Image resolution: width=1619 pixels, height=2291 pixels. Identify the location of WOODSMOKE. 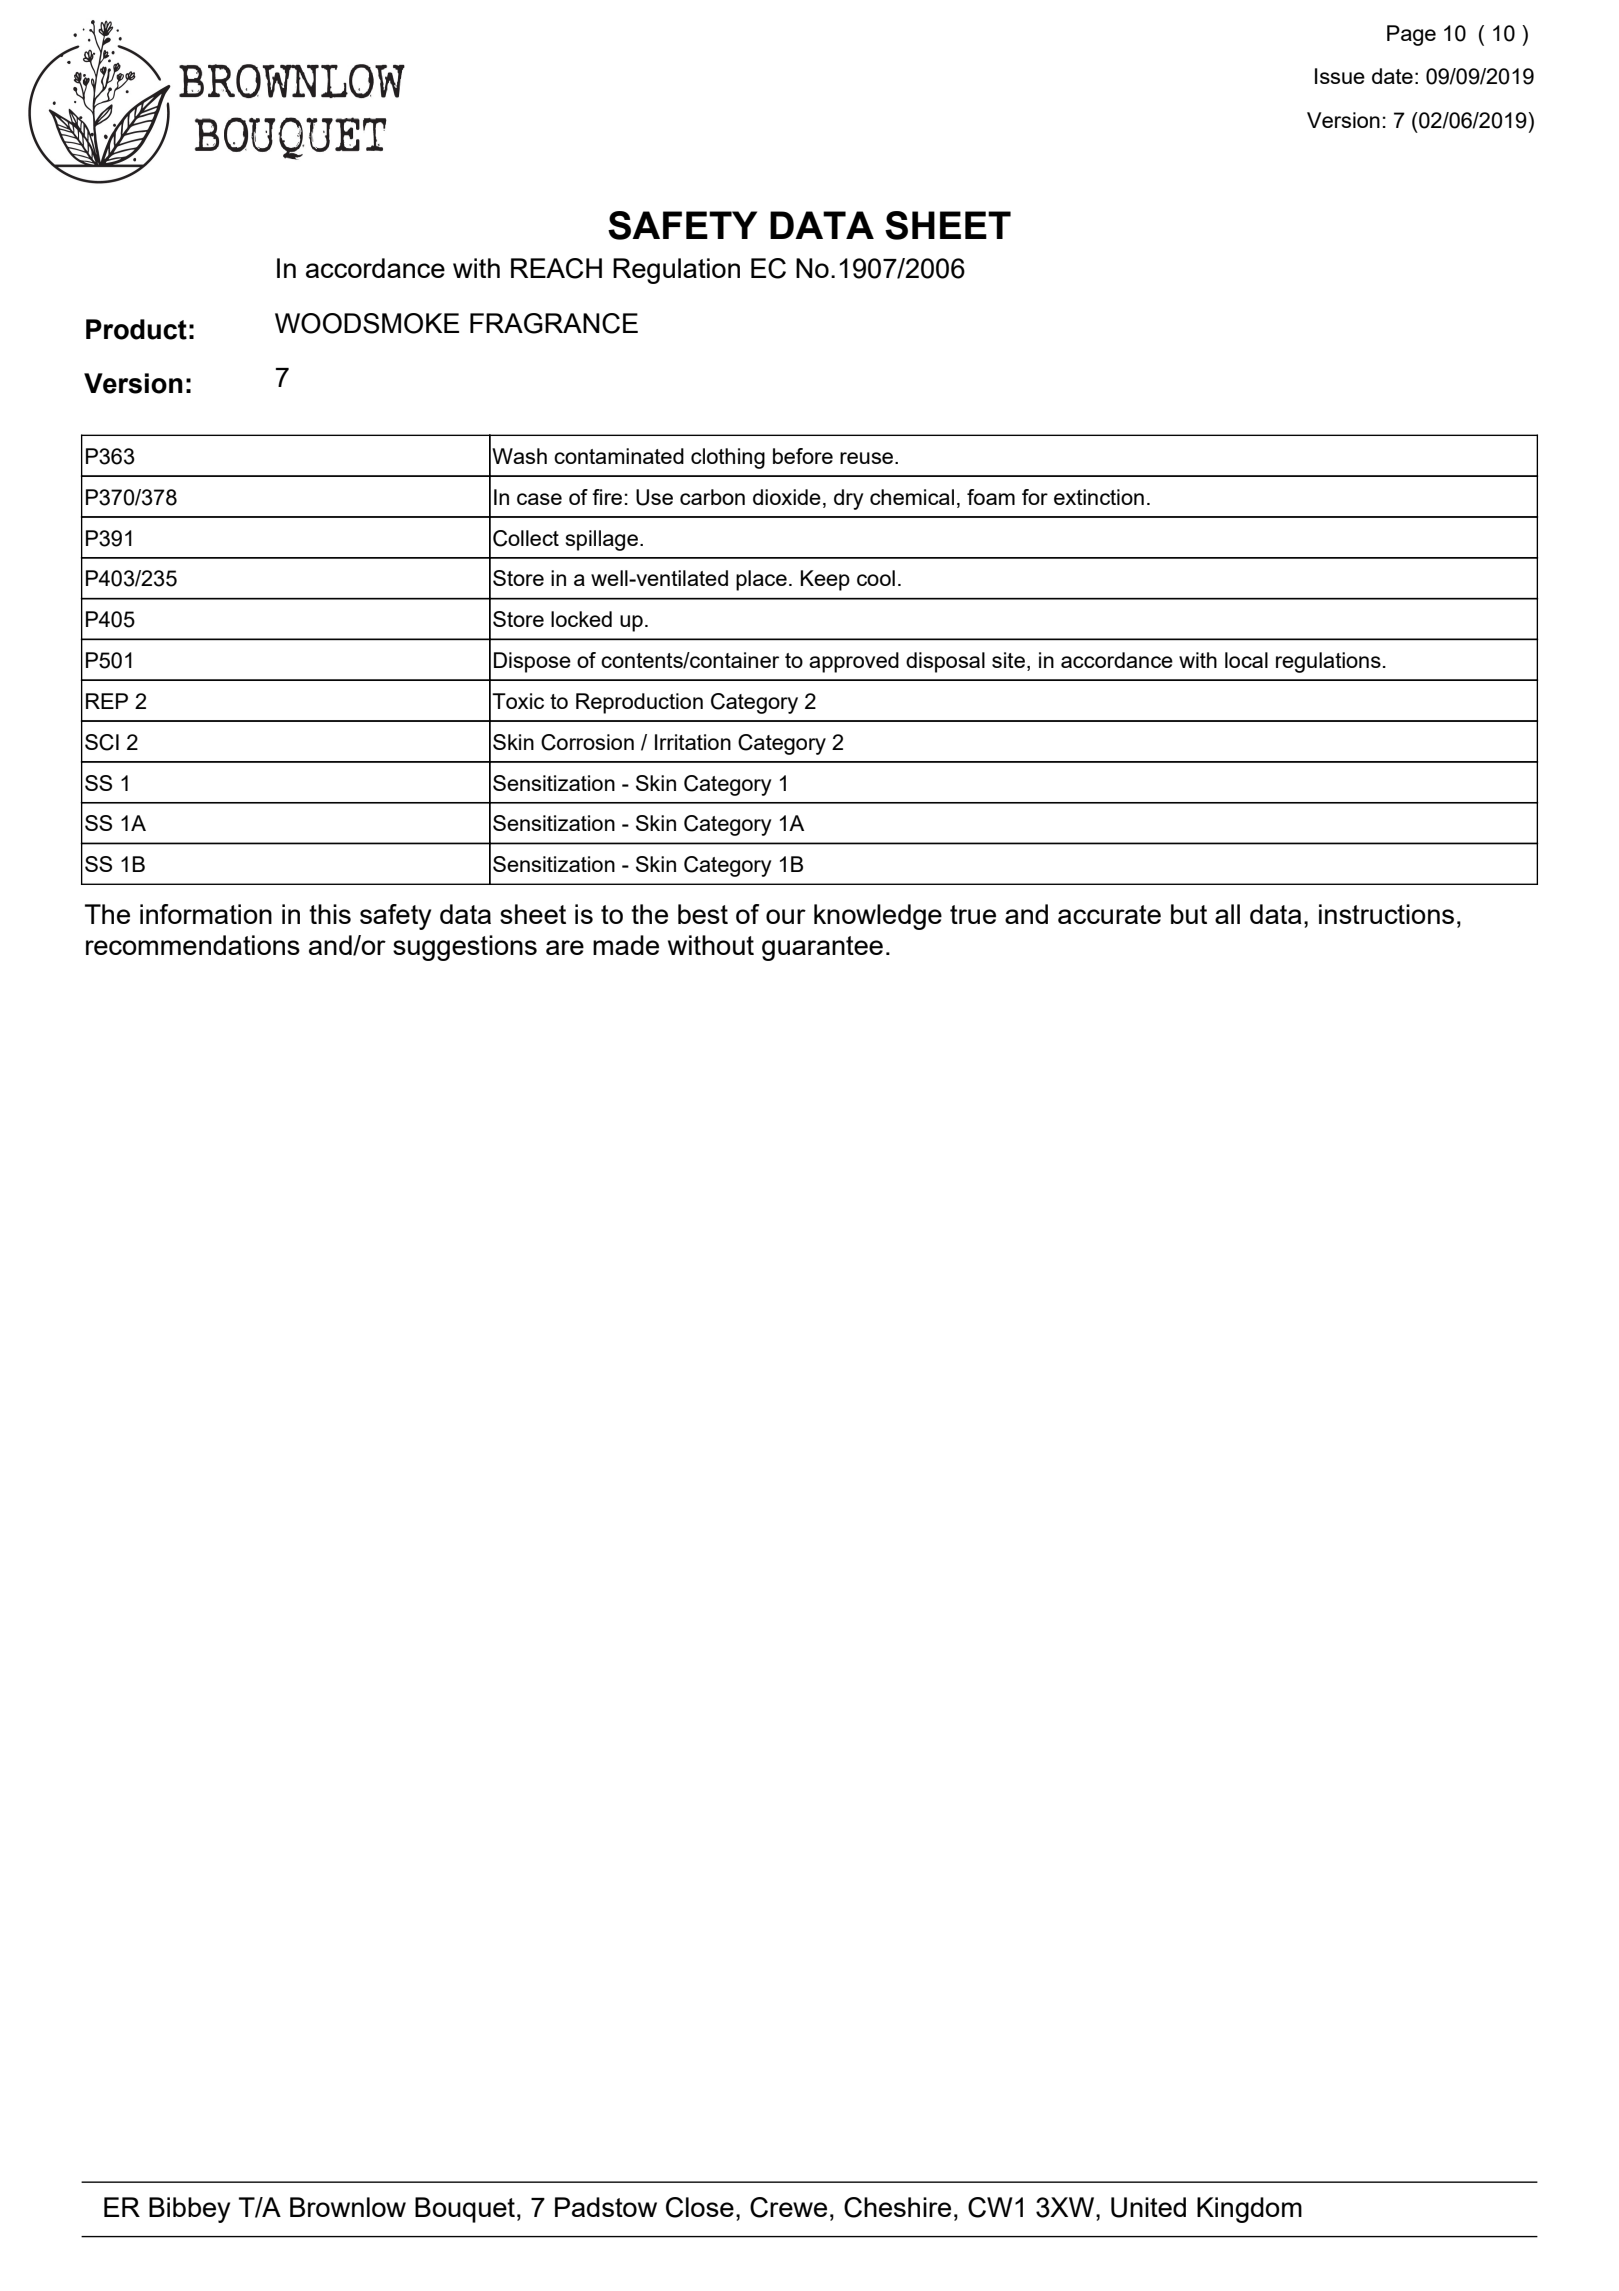
(367, 323).
